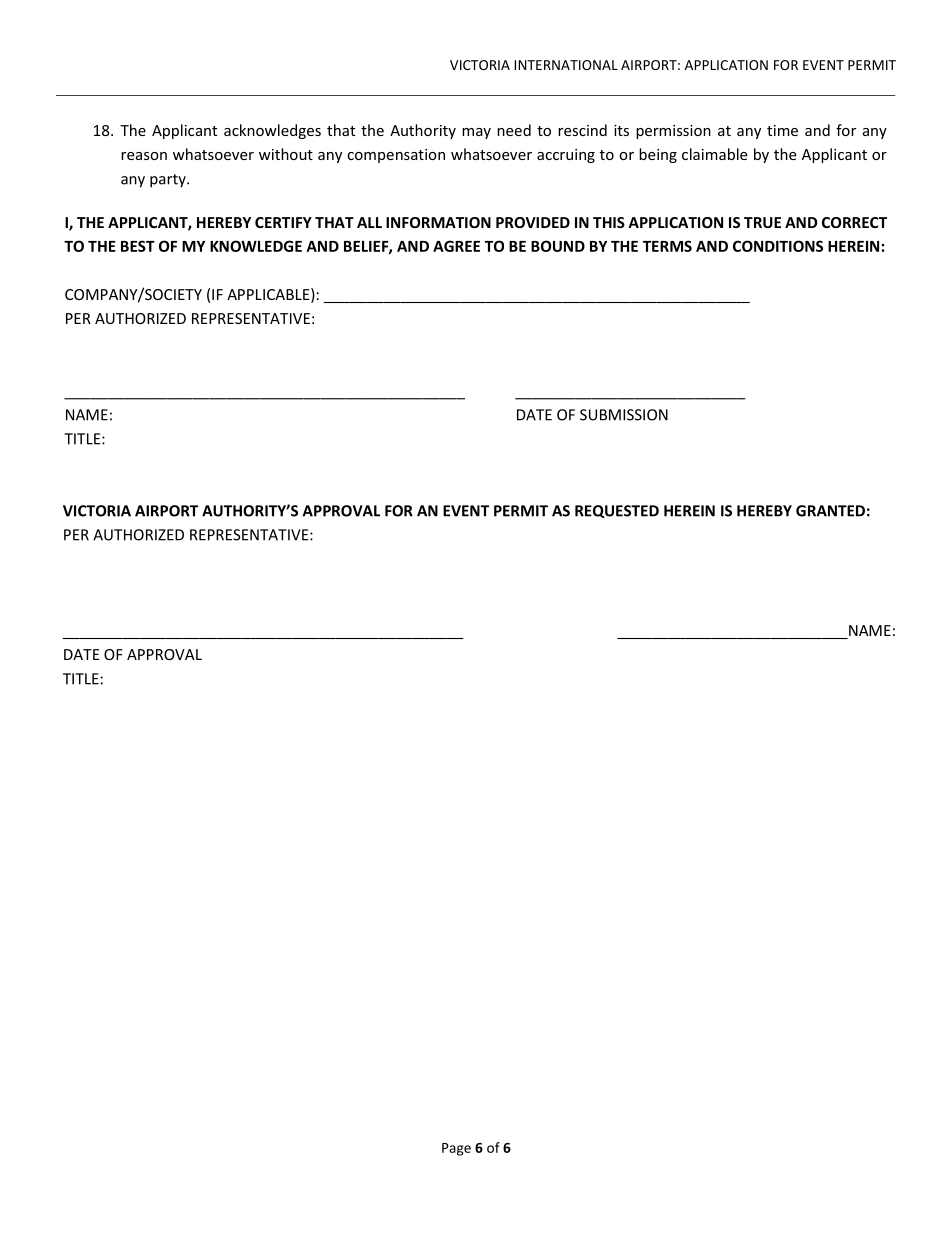  I want to click on without, so click(286, 154).
